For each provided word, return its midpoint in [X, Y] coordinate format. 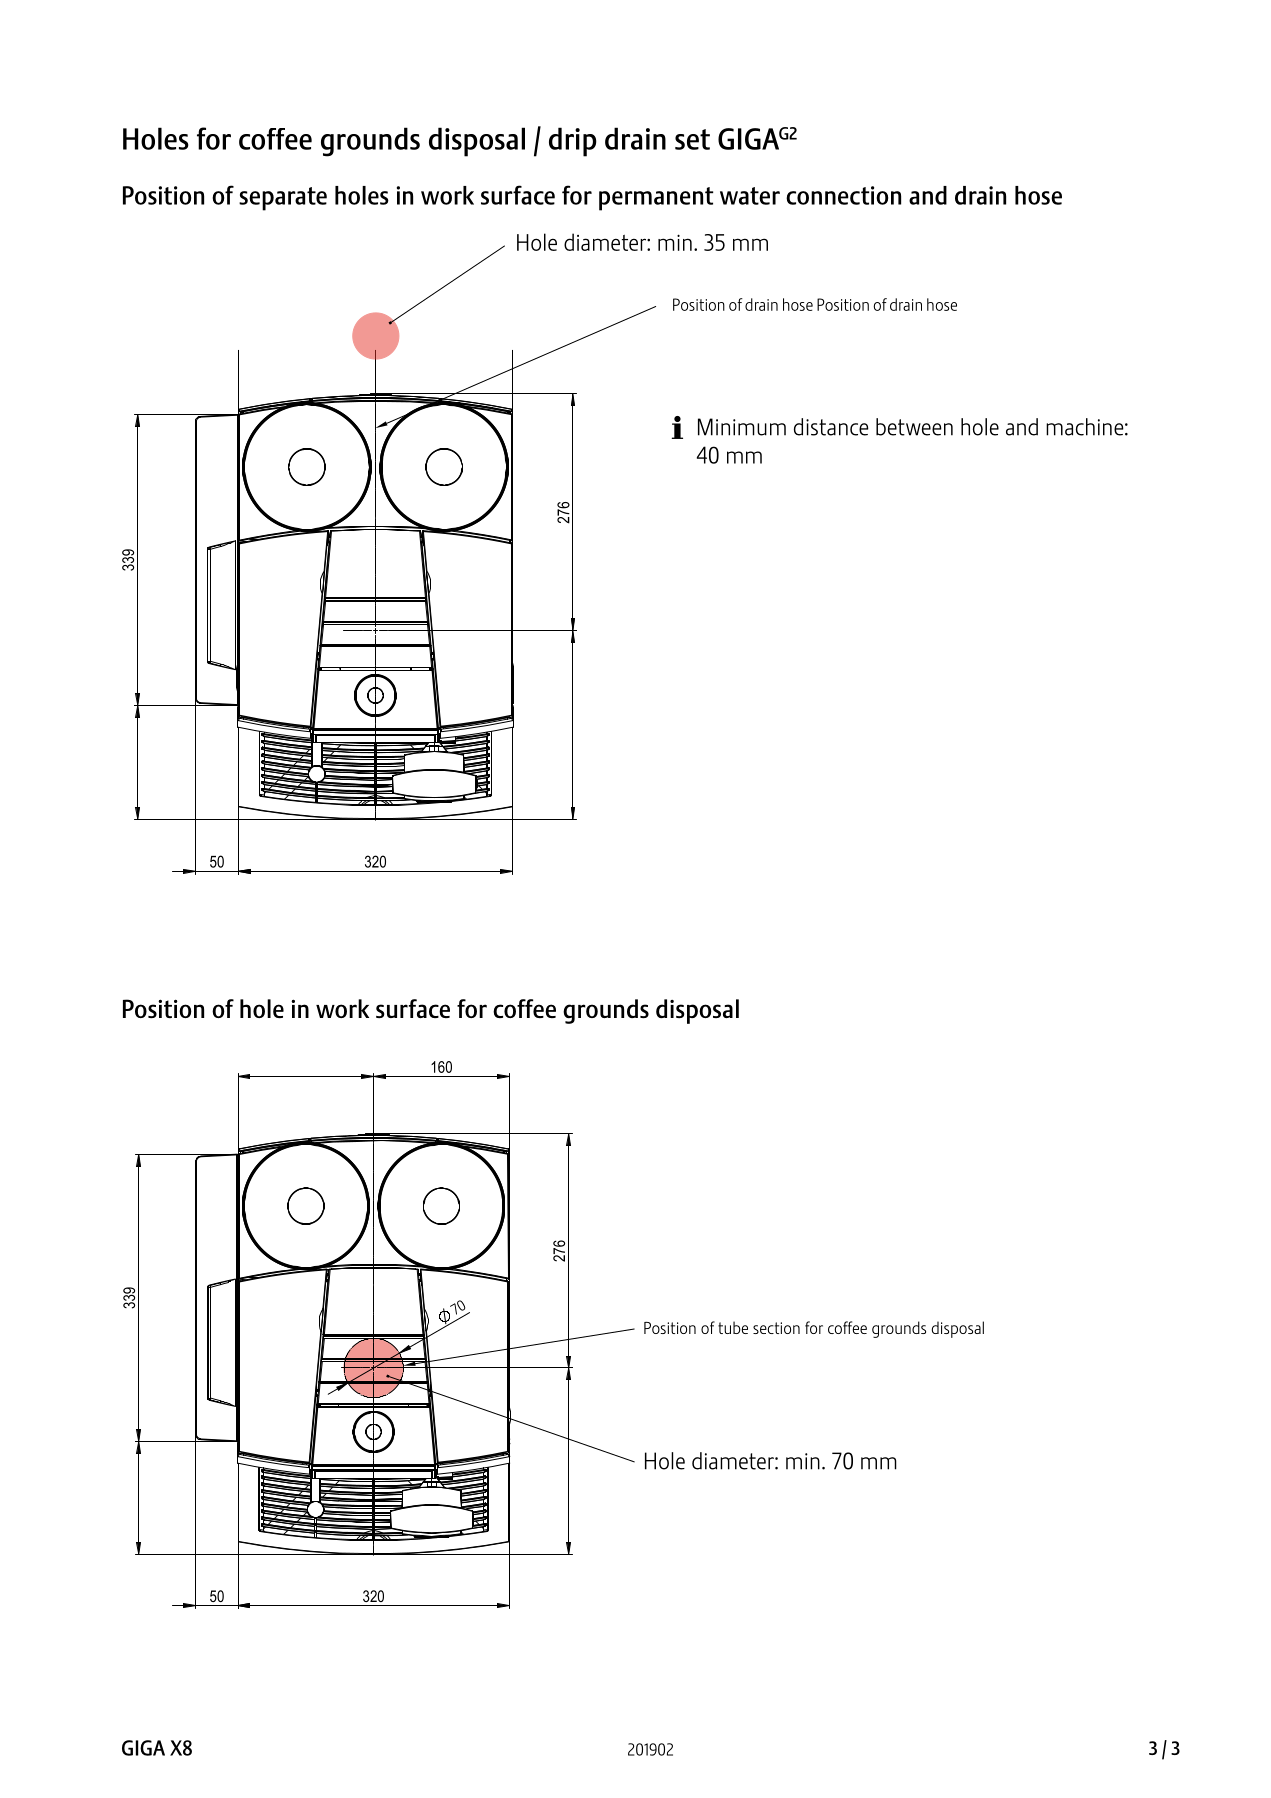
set [692, 139]
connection [843, 195]
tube [733, 1327]
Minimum [742, 427]
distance [831, 427]
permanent [656, 199]
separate [283, 199]
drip [573, 142]
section [776, 1328]
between [914, 427]
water [750, 196]
